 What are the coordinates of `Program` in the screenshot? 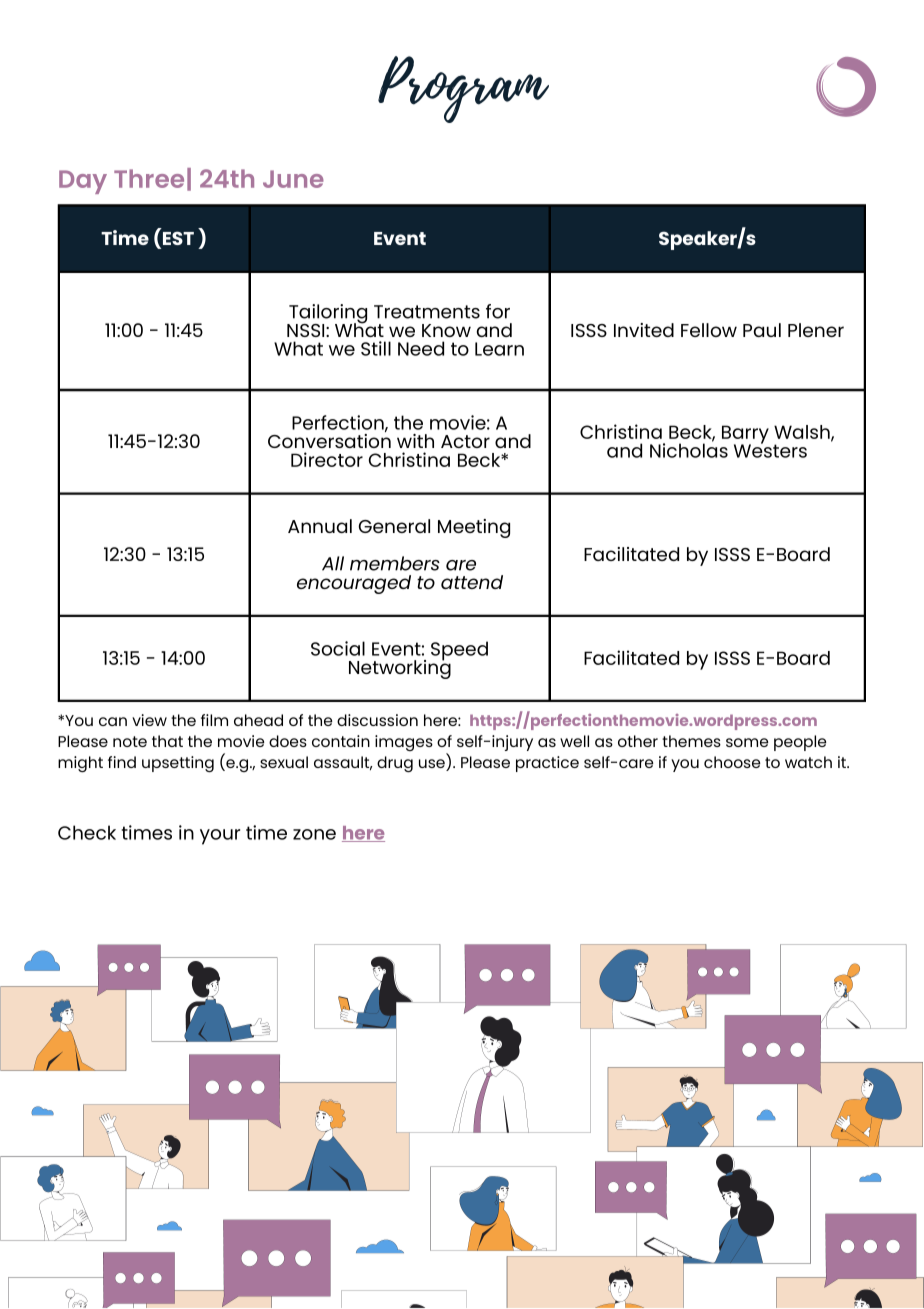 It's located at (463, 89).
